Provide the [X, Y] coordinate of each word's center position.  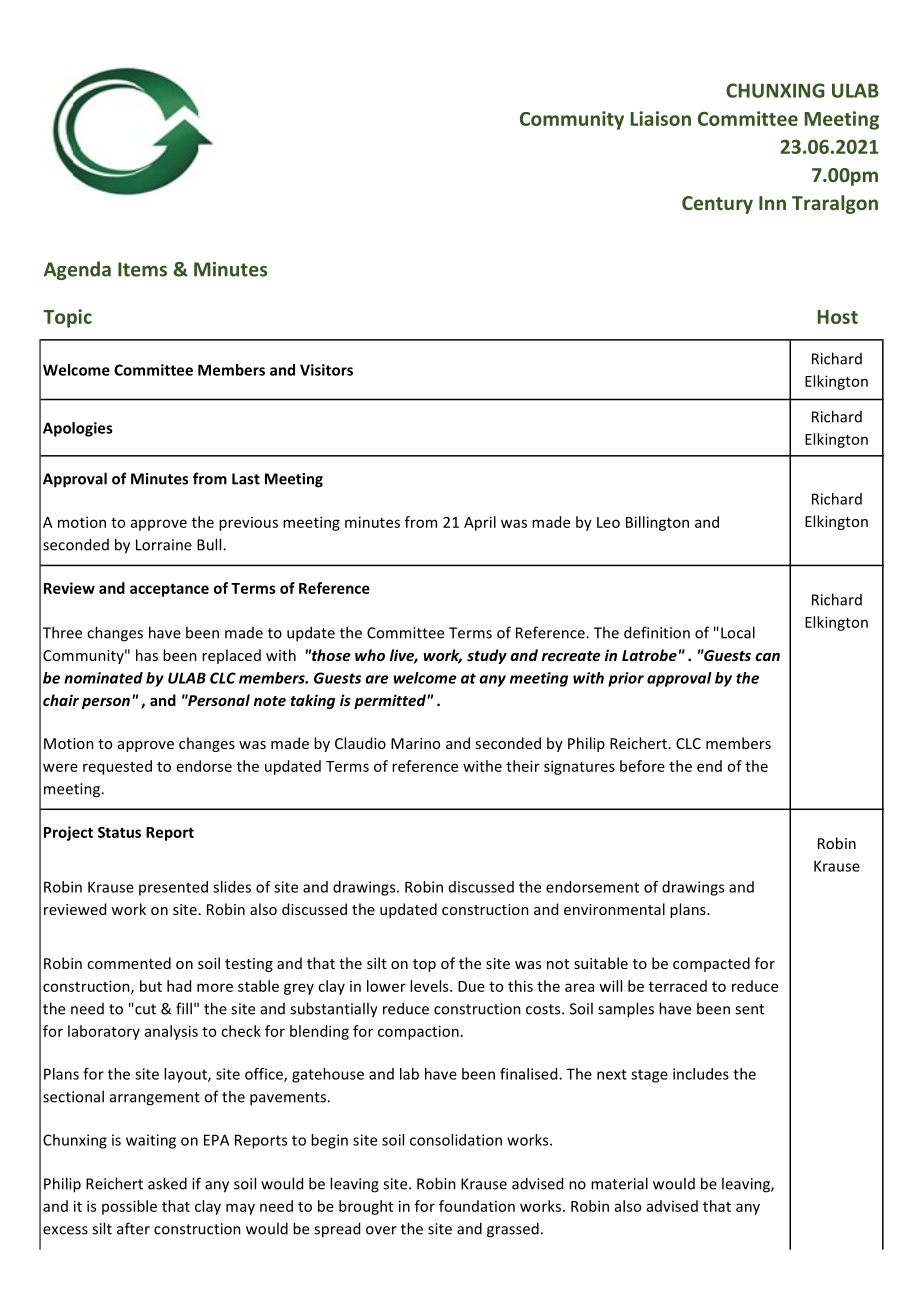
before [642, 766]
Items [142, 269]
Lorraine [164, 545]
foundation [477, 1206]
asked [167, 1183]
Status [119, 832]
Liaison [660, 118]
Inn [772, 203]
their [523, 766]
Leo [608, 522]
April [480, 523]
